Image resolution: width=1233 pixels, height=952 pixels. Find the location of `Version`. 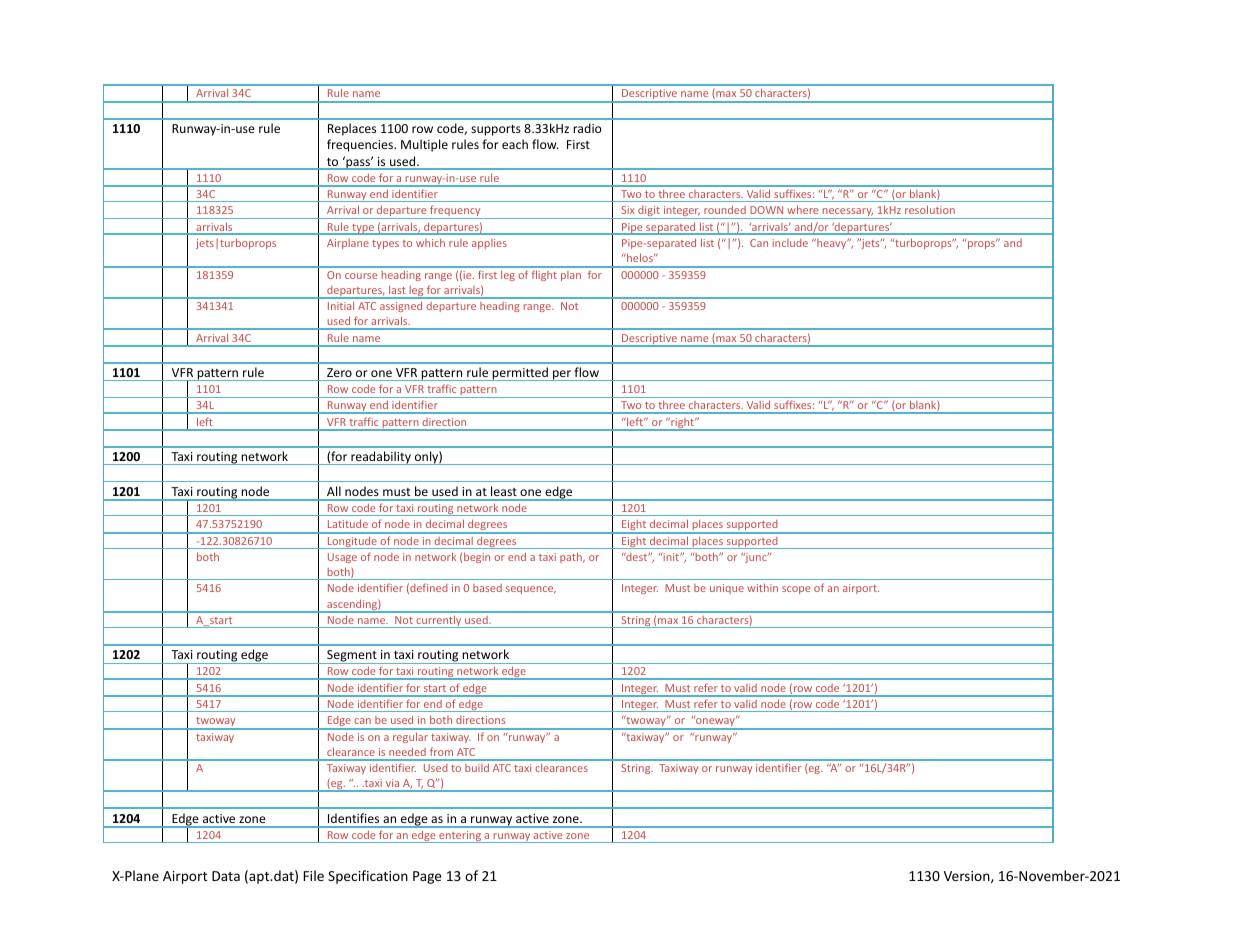

Version is located at coordinates (968, 877).
